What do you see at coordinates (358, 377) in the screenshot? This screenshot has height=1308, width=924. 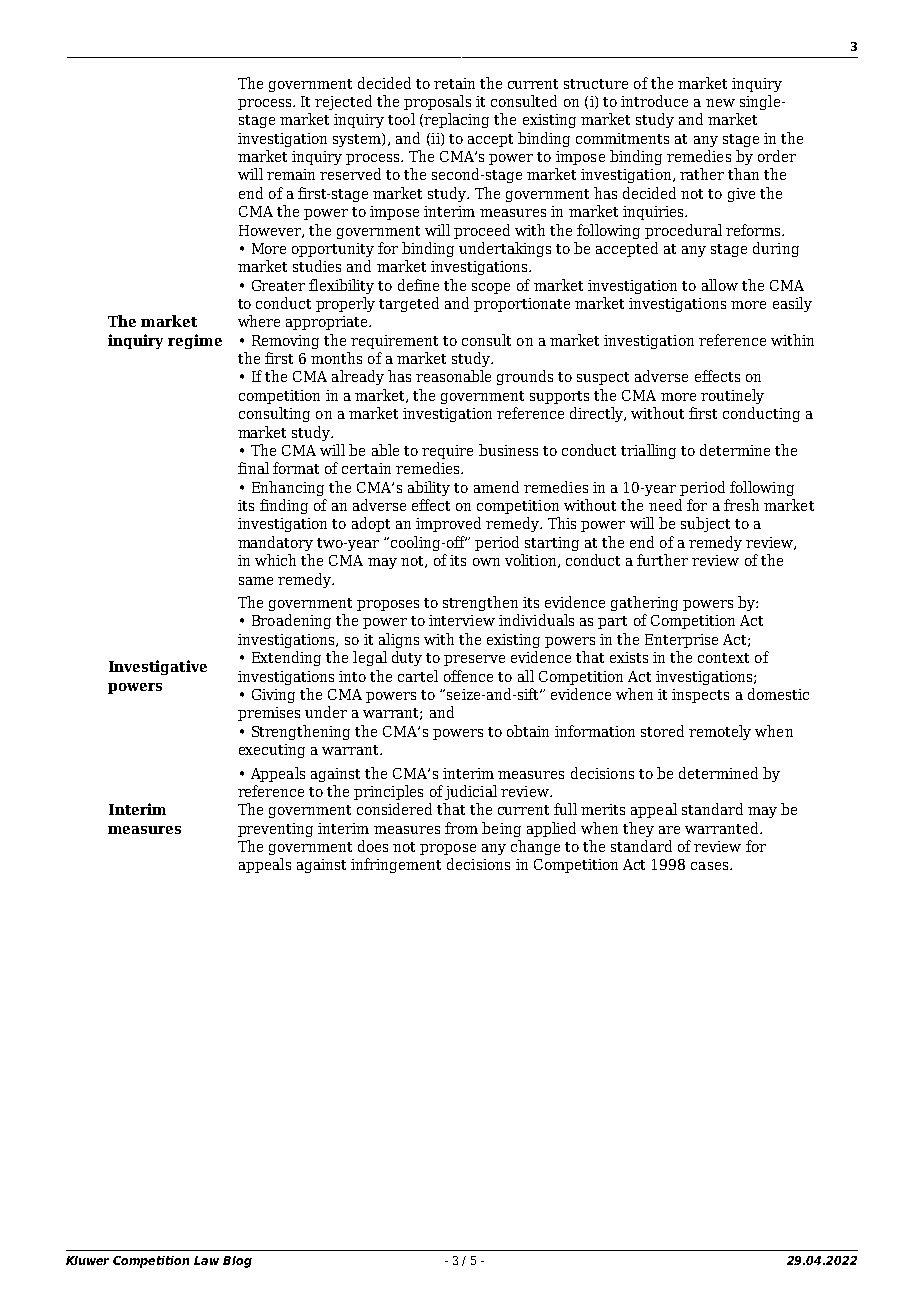 I see `already` at bounding box center [358, 377].
